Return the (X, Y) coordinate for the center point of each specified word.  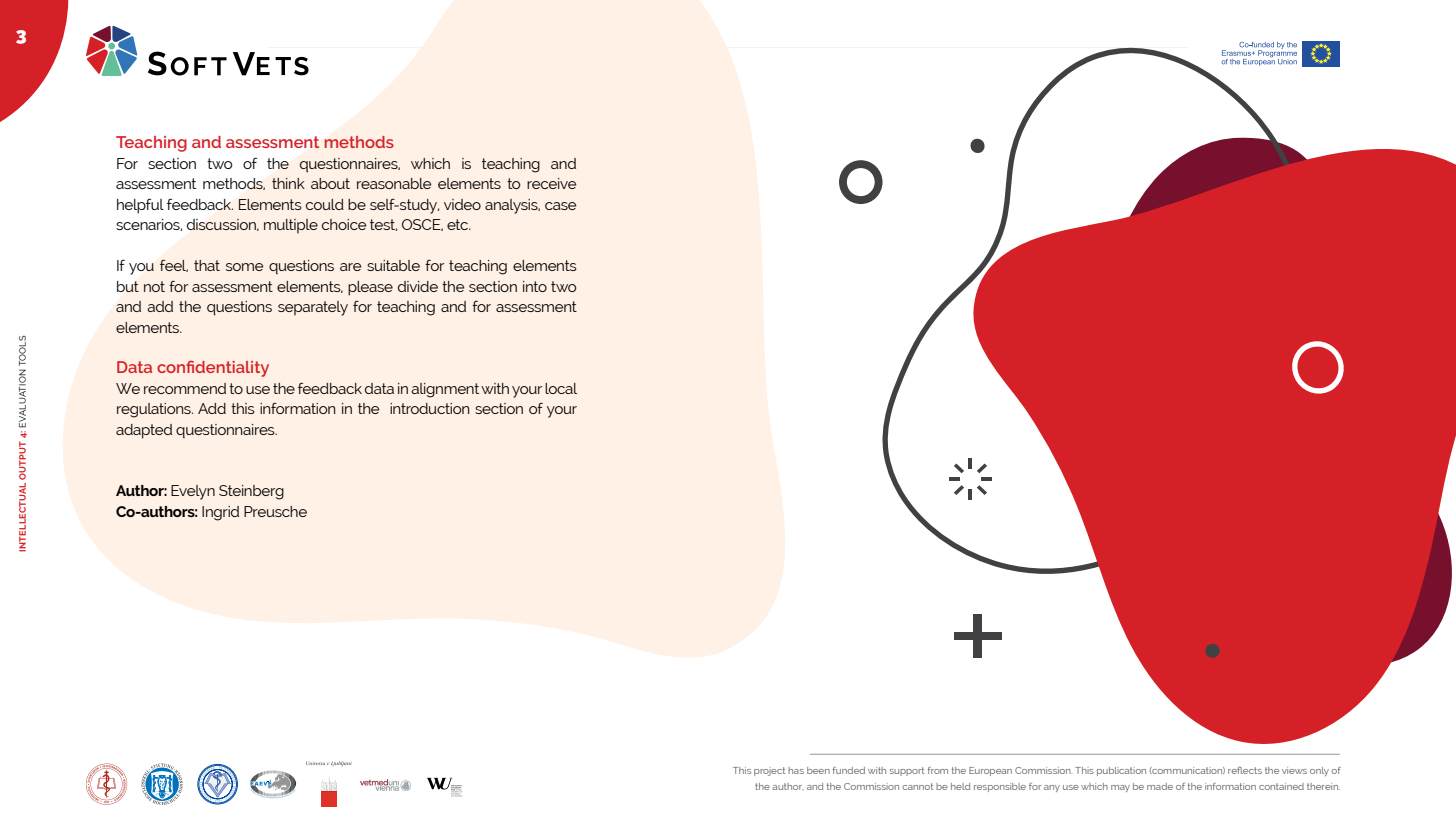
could (325, 204)
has (796, 770)
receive (552, 183)
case (561, 206)
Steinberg (251, 492)
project (770, 771)
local (561, 388)
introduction (430, 408)
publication (1121, 771)
